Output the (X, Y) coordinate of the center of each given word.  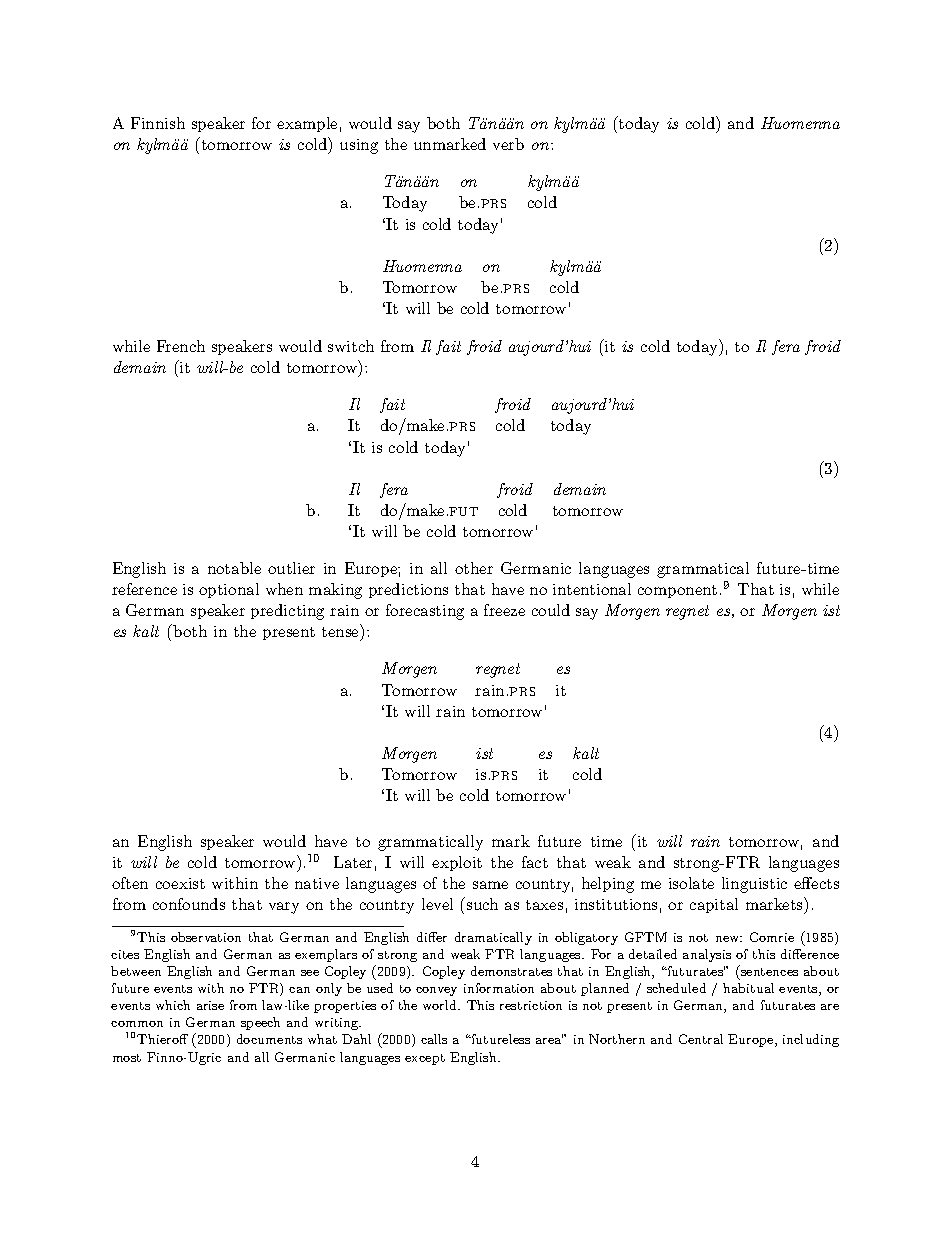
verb (508, 144)
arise (210, 1005)
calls (434, 1039)
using (359, 146)
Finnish (158, 123)
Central (701, 1039)
